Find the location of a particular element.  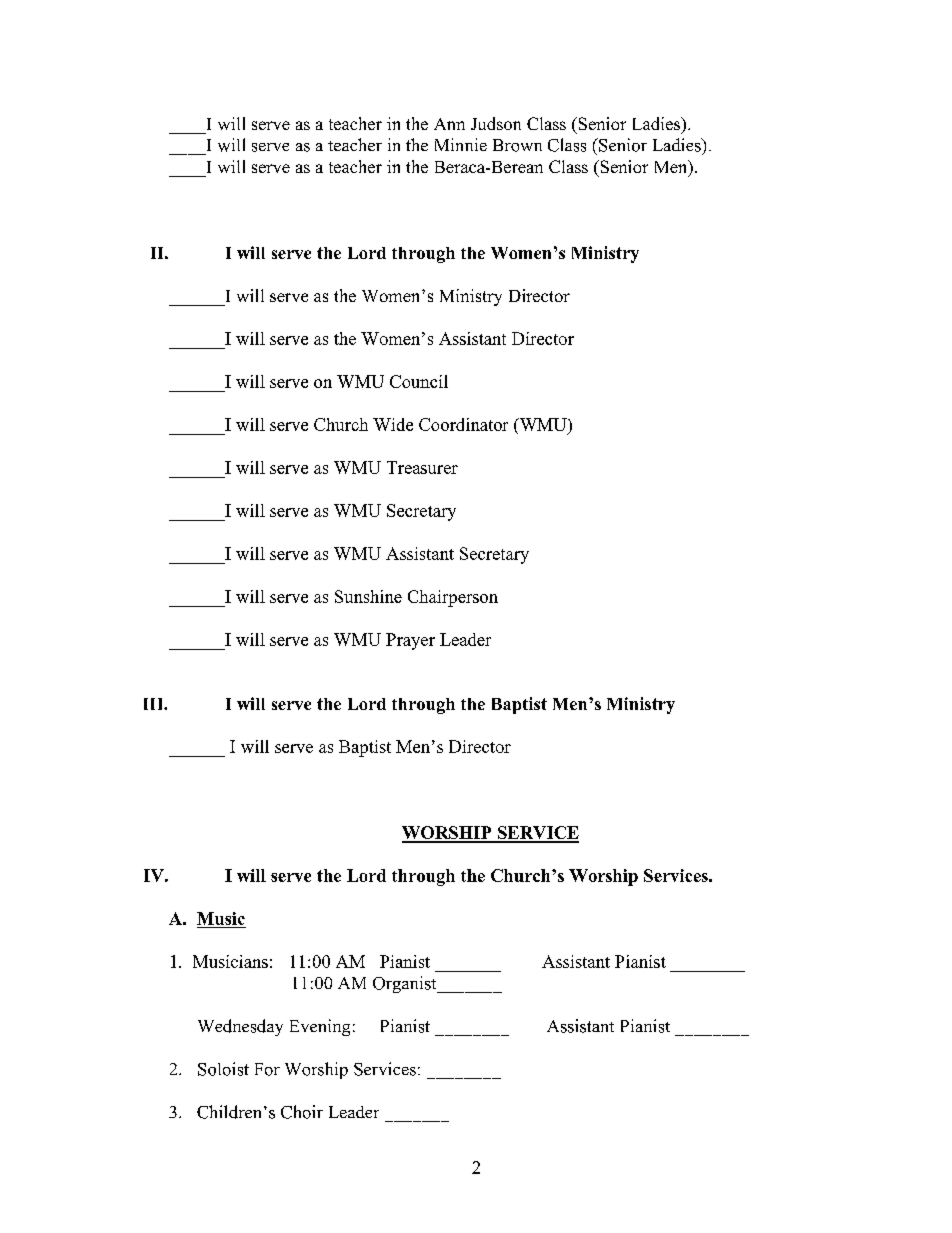

Choir is located at coordinates (302, 1112).
